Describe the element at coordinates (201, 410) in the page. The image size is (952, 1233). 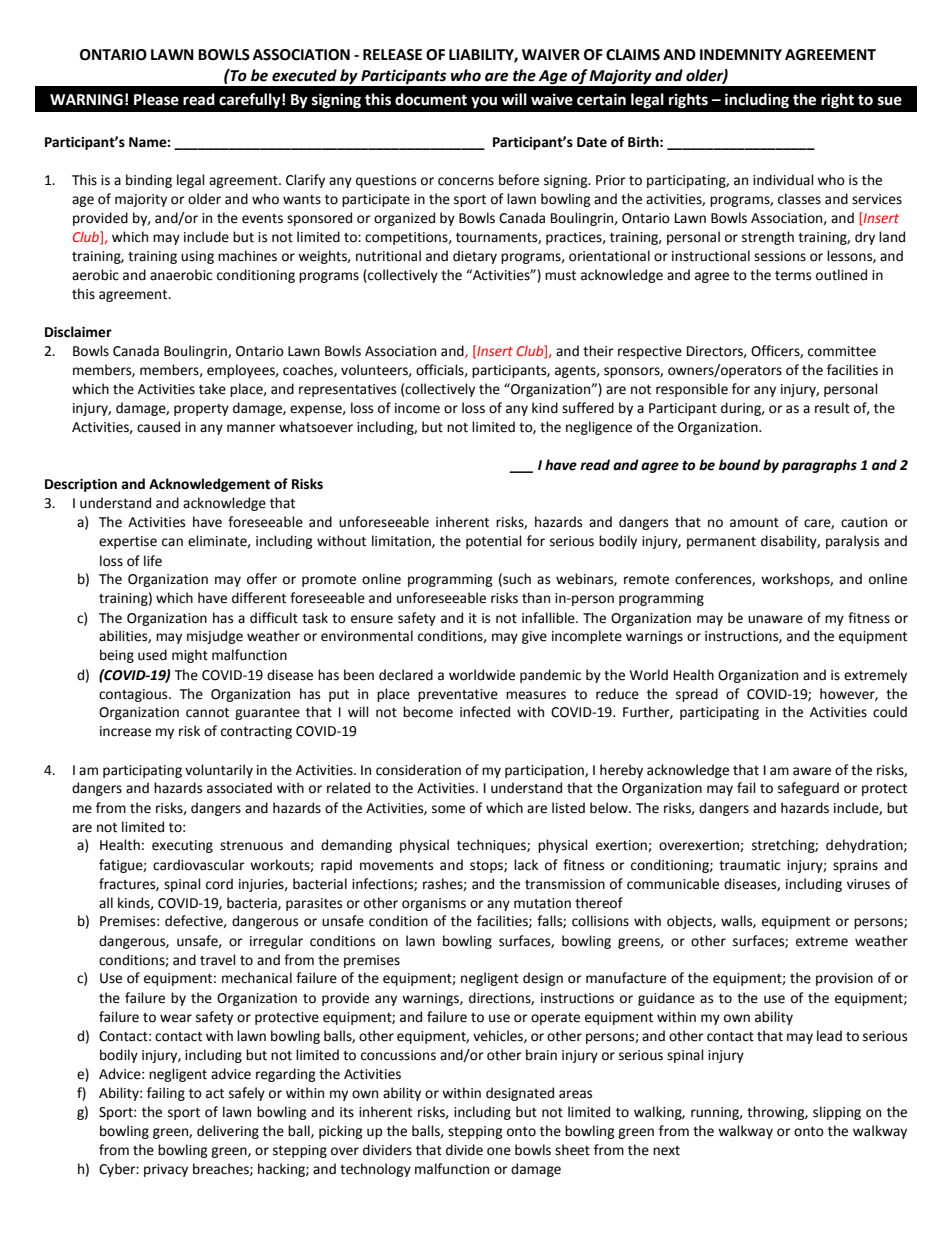
I see `property` at that location.
